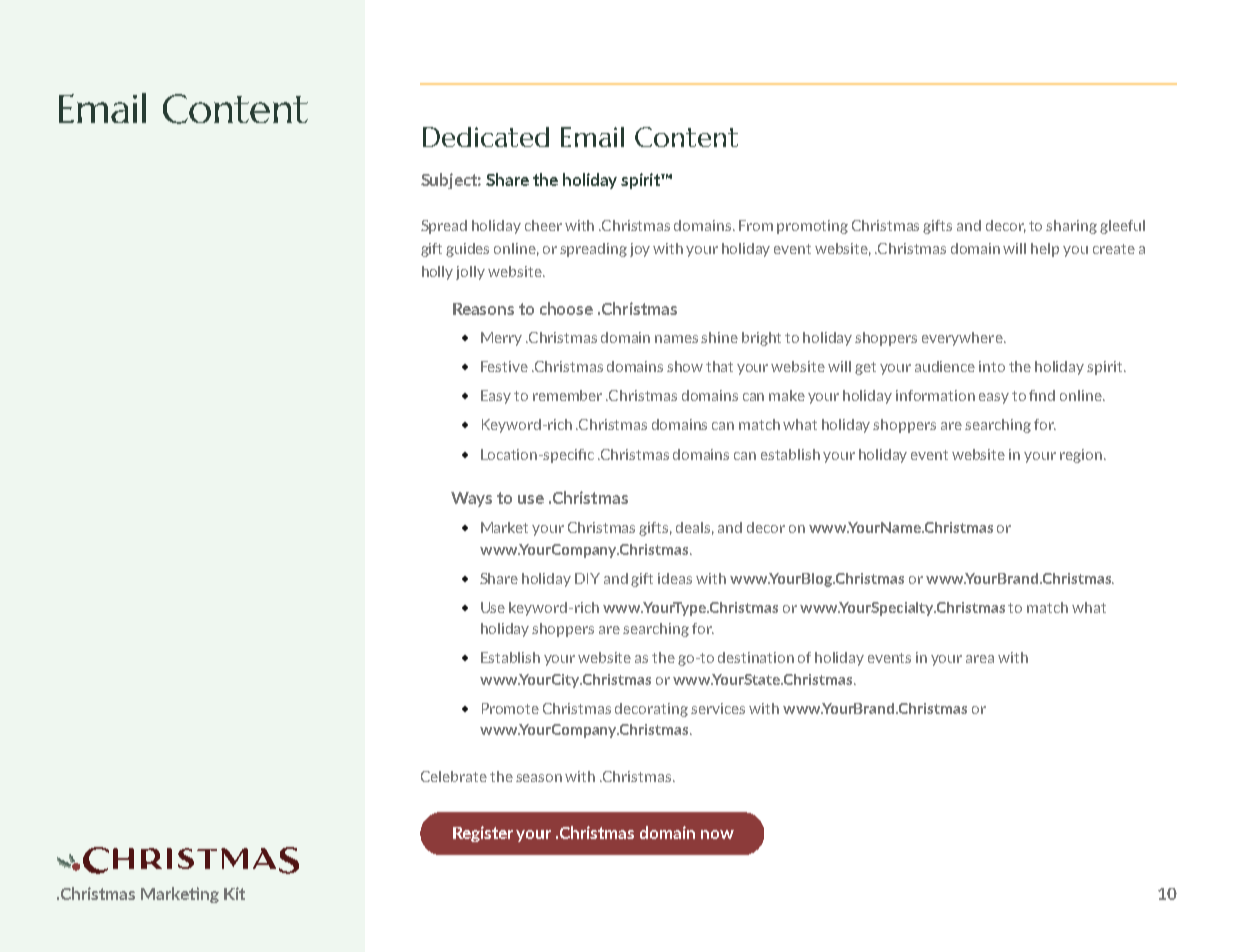  Describe the element at coordinates (1071, 227) in the screenshot. I see `sharing` at that location.
